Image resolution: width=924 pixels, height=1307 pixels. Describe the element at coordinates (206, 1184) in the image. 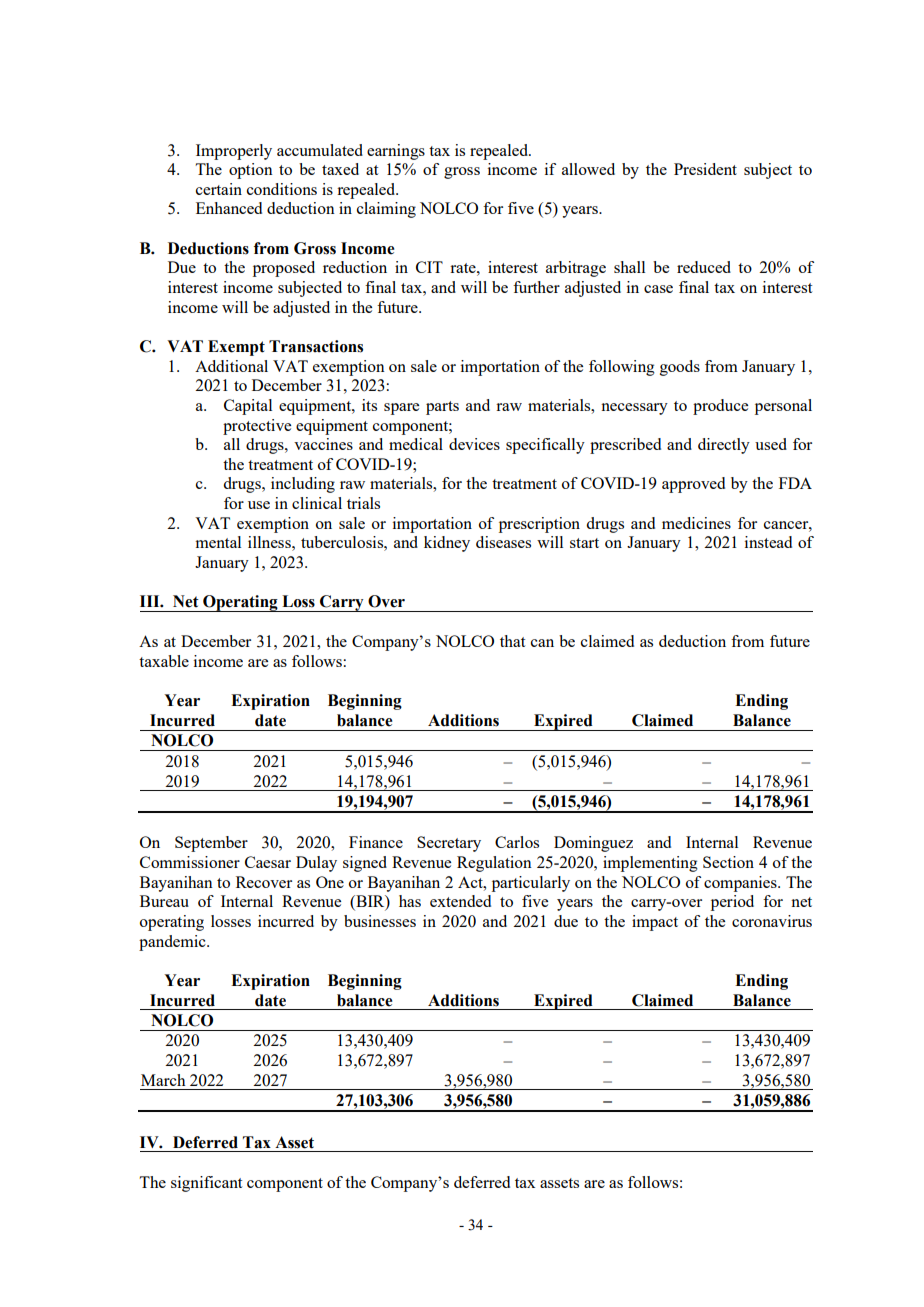

I see `significant` at that location.
